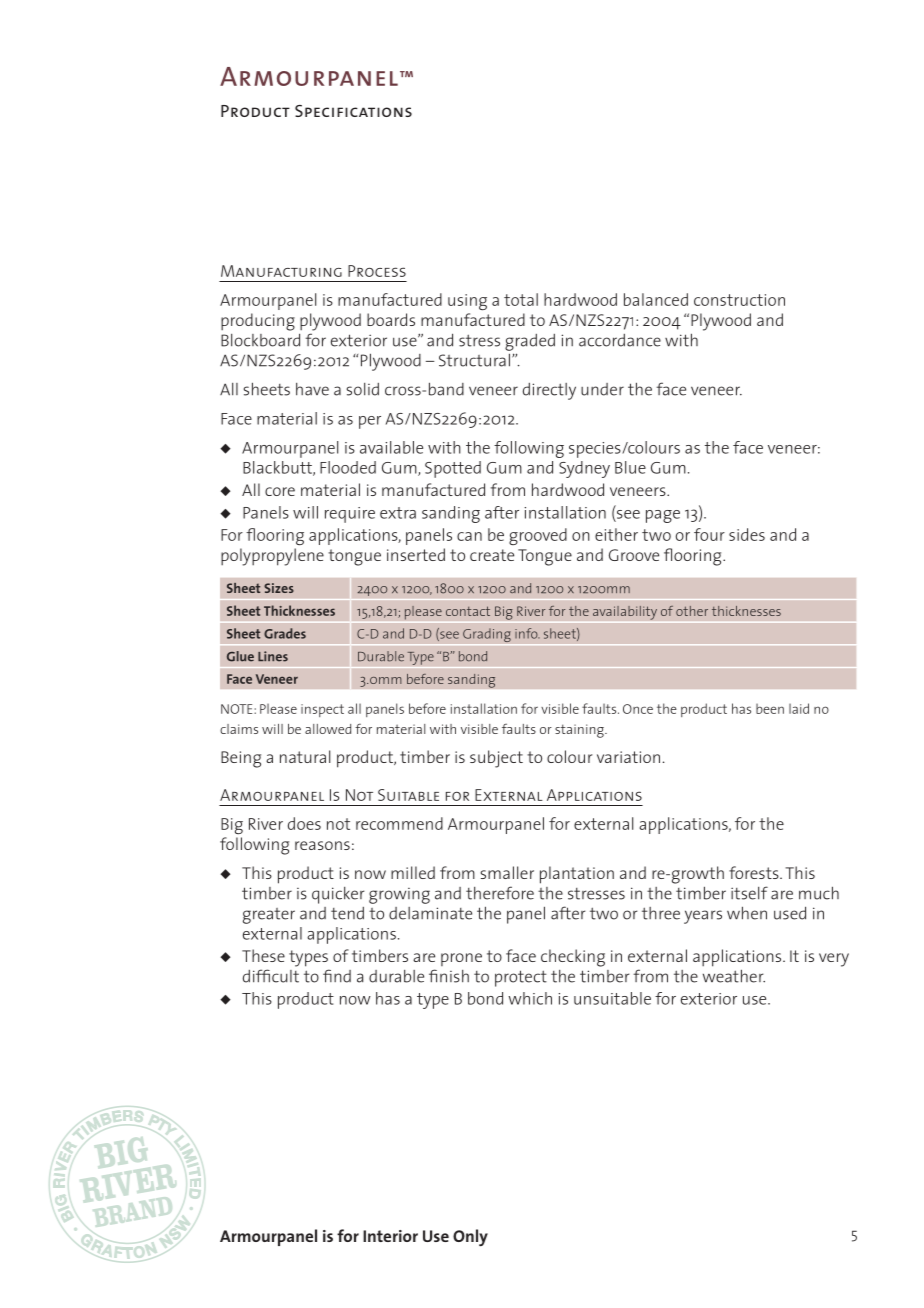 The width and height of the screenshot is (924, 1308). What do you see at coordinates (521, 299) in the screenshot?
I see `total` at bounding box center [521, 299].
